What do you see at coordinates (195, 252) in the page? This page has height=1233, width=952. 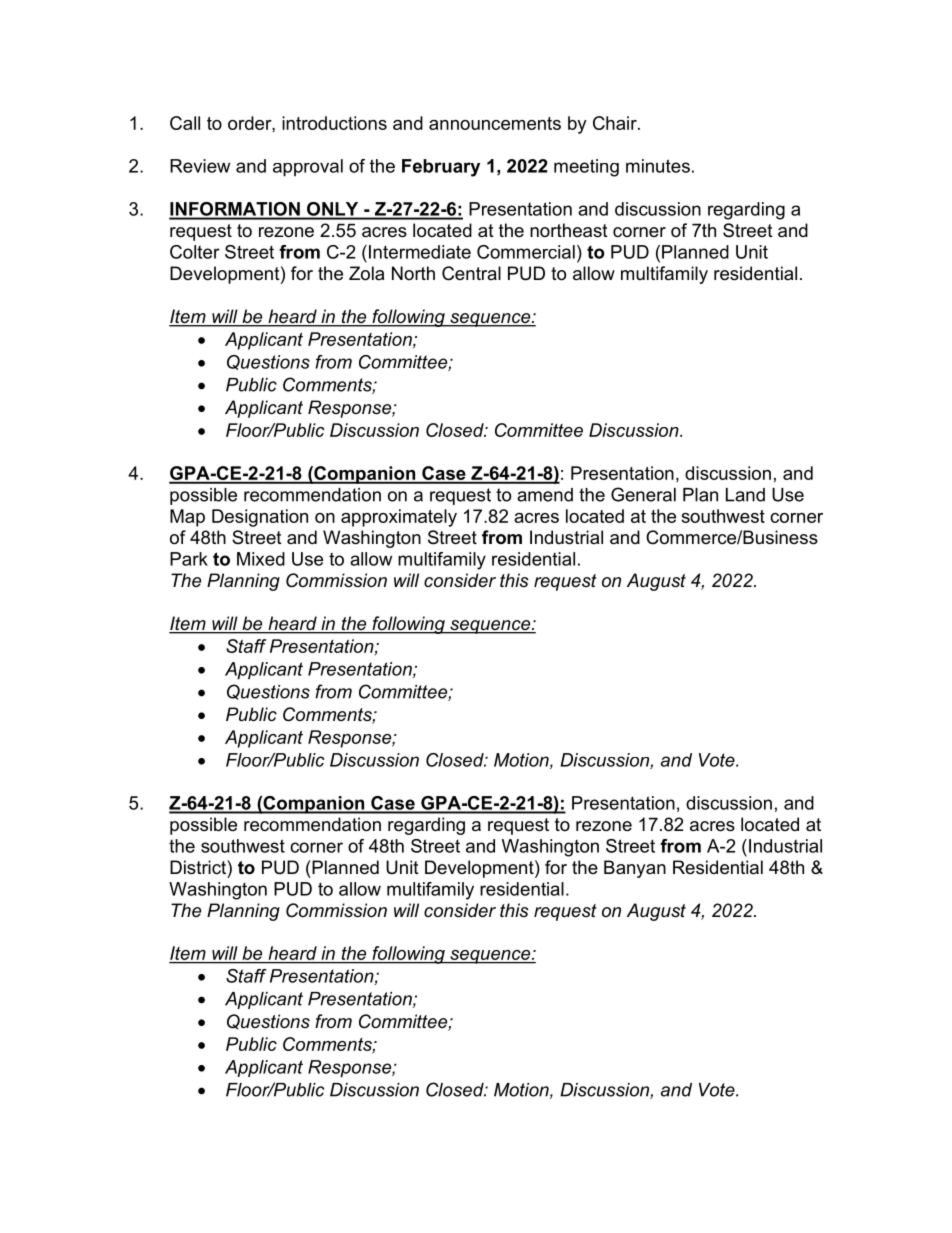 I see `Colter` at bounding box center [195, 252].
